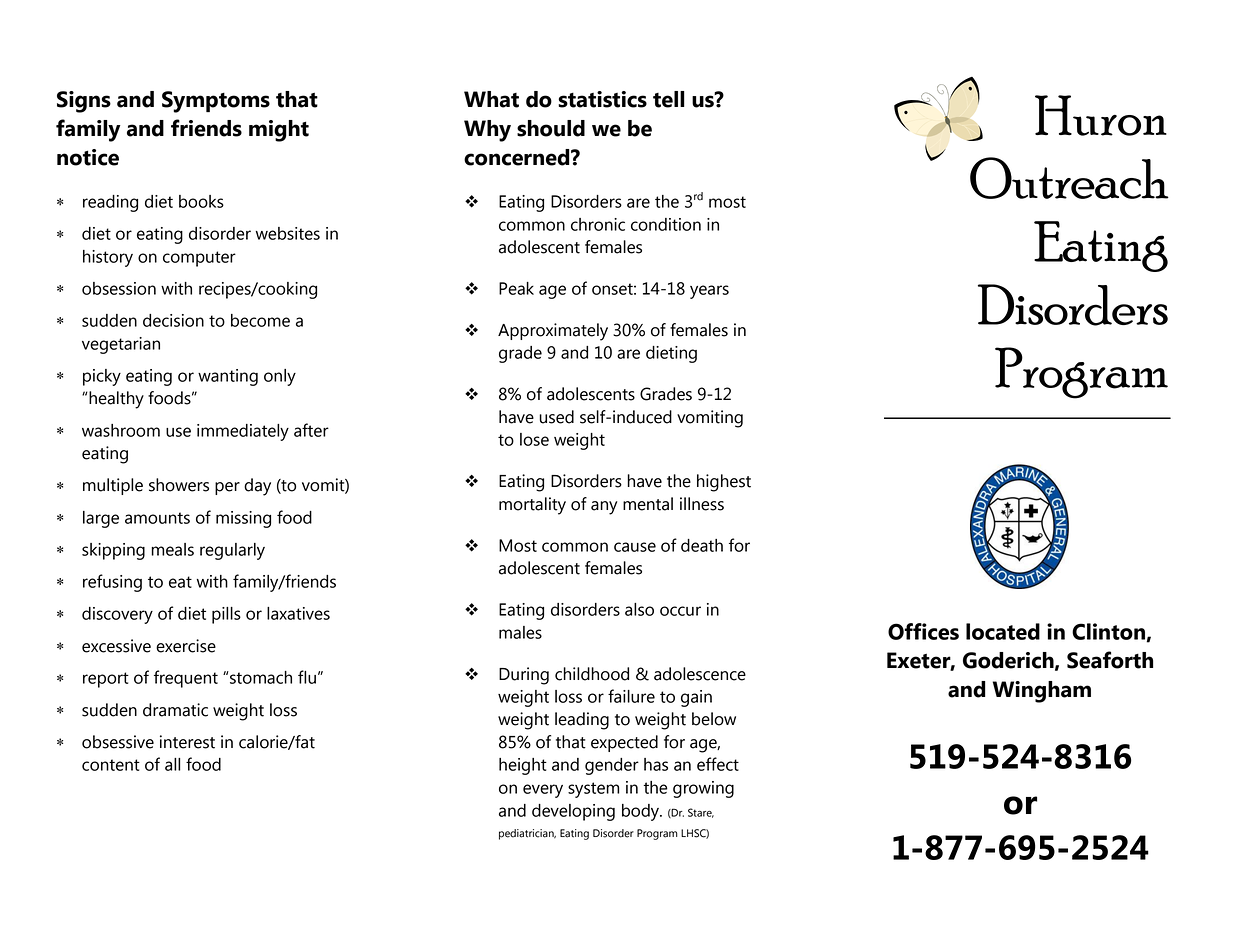 This image has height=952, width=1233. Describe the element at coordinates (516, 288) in the image. I see `Peak` at that location.
